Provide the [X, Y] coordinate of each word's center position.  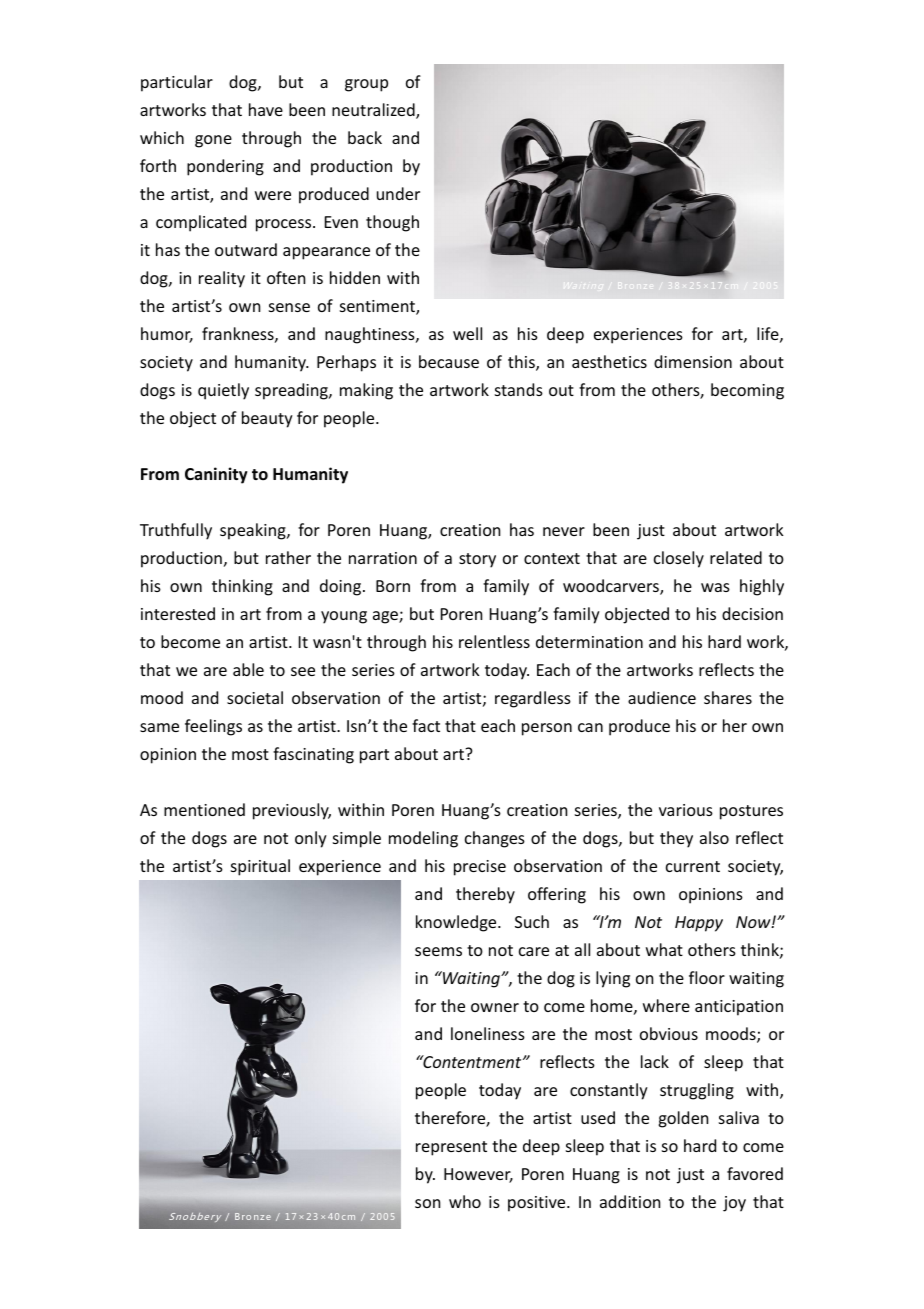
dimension [693, 361]
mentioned [204, 809]
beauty [267, 419]
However [478, 1175]
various [686, 810]
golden [683, 1119]
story [477, 560]
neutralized [374, 111]
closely [679, 559]
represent [451, 1148]
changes [495, 839]
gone [213, 141]
